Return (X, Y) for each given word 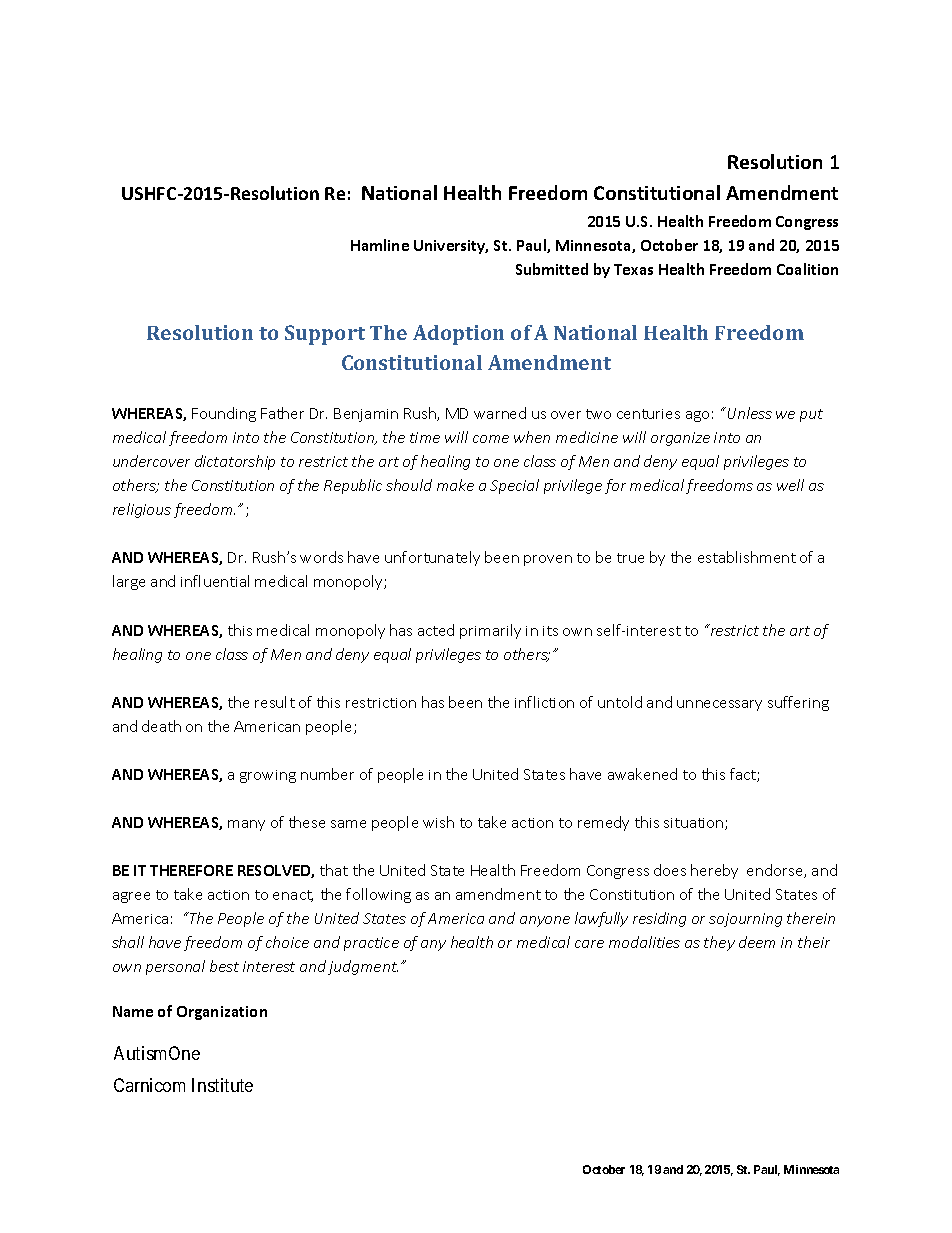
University (451, 247)
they (719, 943)
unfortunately (432, 558)
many (246, 825)
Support (325, 335)
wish (438, 822)
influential (215, 581)
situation (695, 824)
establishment (747, 557)
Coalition (807, 269)
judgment (363, 967)
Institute (222, 1085)
